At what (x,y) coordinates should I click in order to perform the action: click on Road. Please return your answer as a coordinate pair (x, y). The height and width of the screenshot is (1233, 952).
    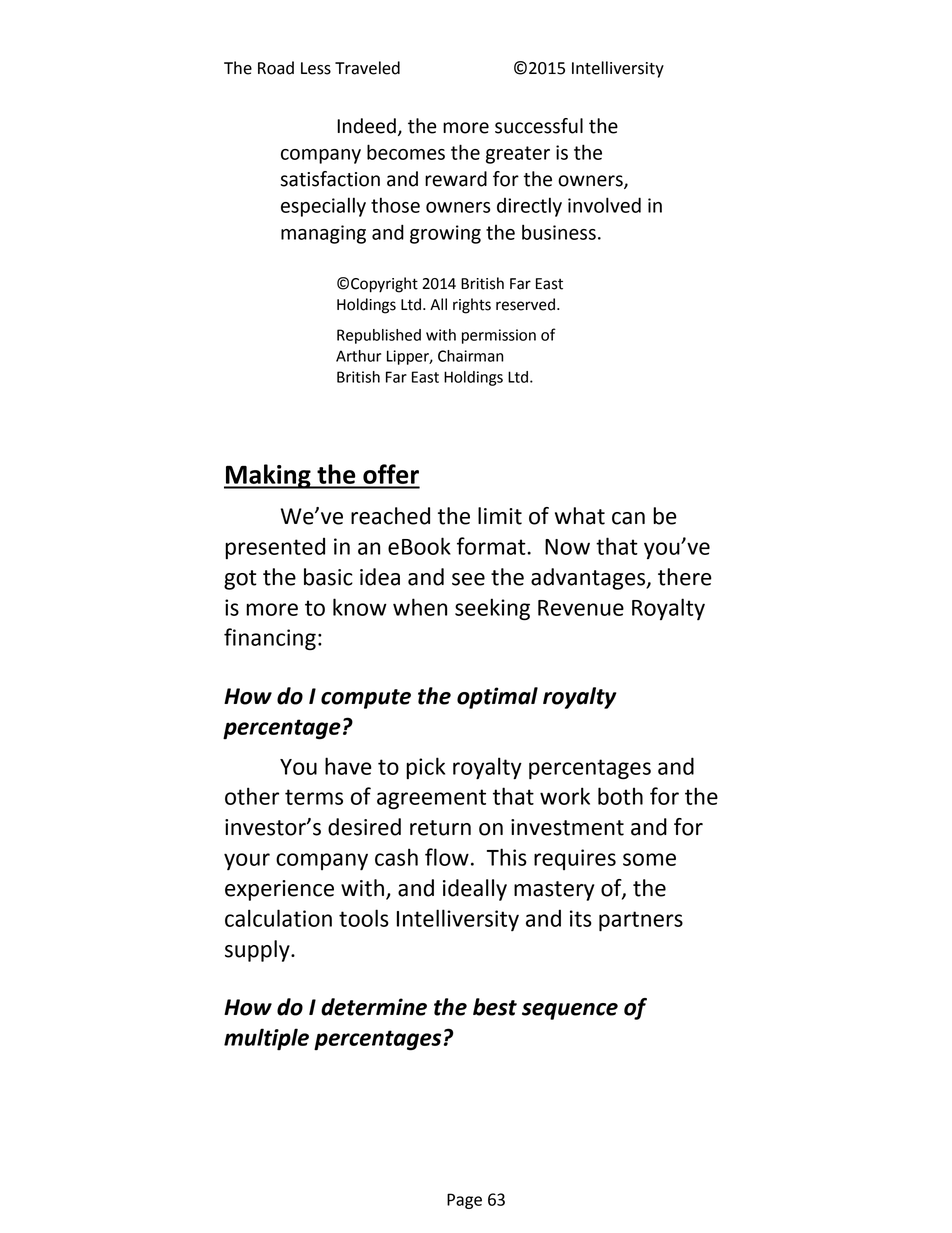
    Looking at the image, I should click on (276, 68).
